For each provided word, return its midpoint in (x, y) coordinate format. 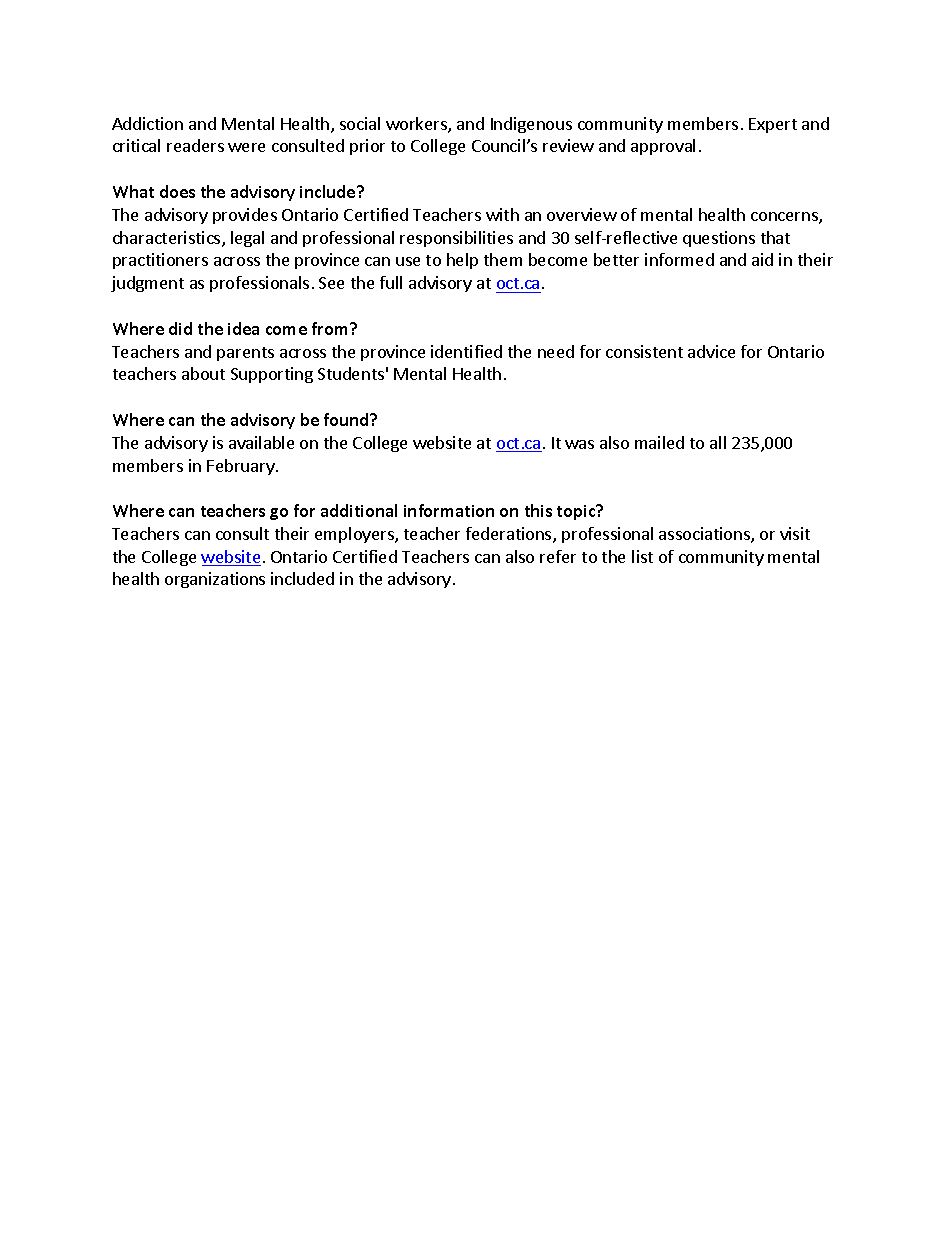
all (718, 442)
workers (417, 125)
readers (195, 145)
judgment (147, 284)
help (462, 261)
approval (663, 147)
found (347, 419)
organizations (215, 580)
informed (679, 259)
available (261, 442)
